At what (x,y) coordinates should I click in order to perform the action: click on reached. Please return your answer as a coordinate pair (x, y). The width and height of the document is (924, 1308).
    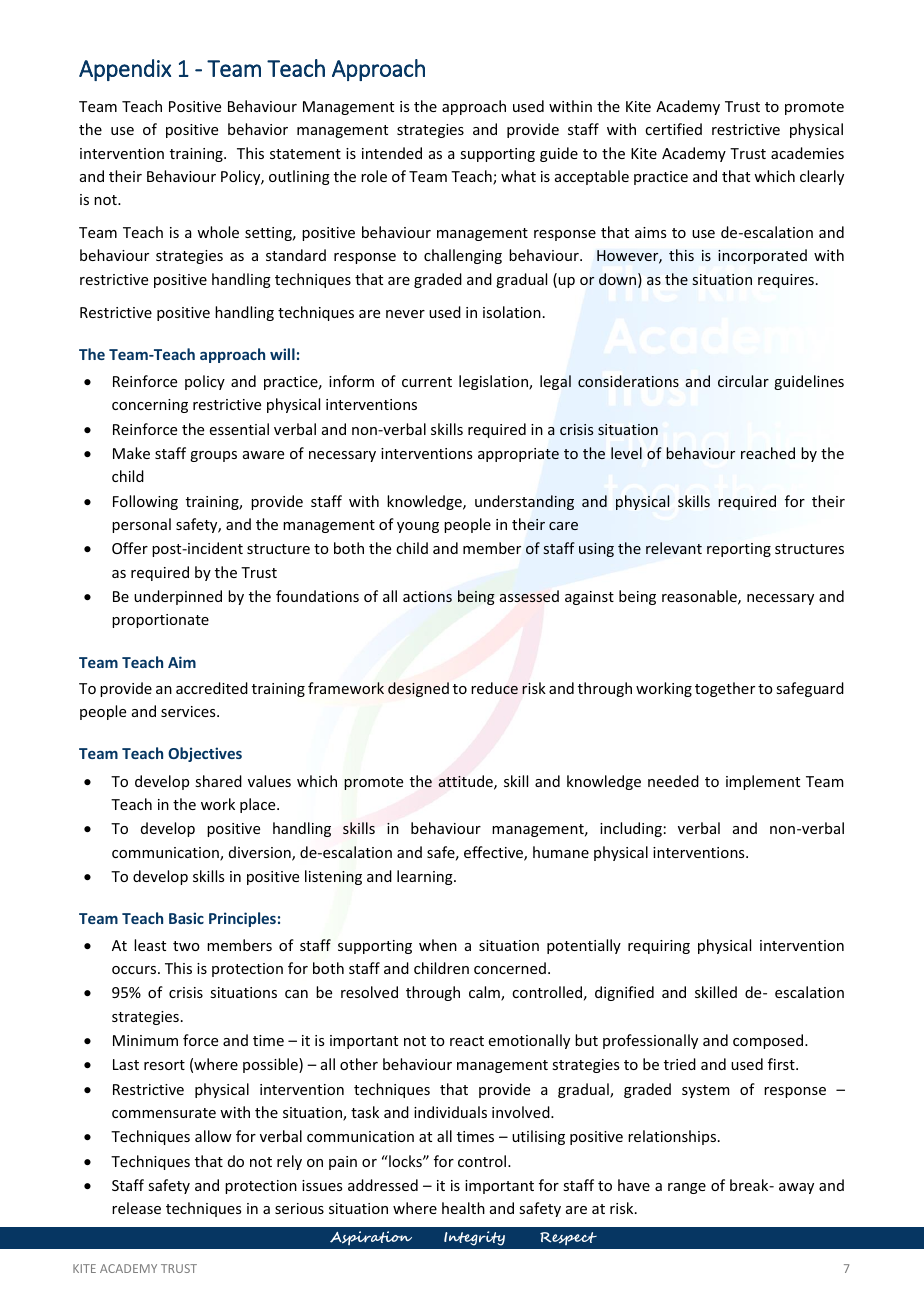
    Looking at the image, I should click on (768, 453).
